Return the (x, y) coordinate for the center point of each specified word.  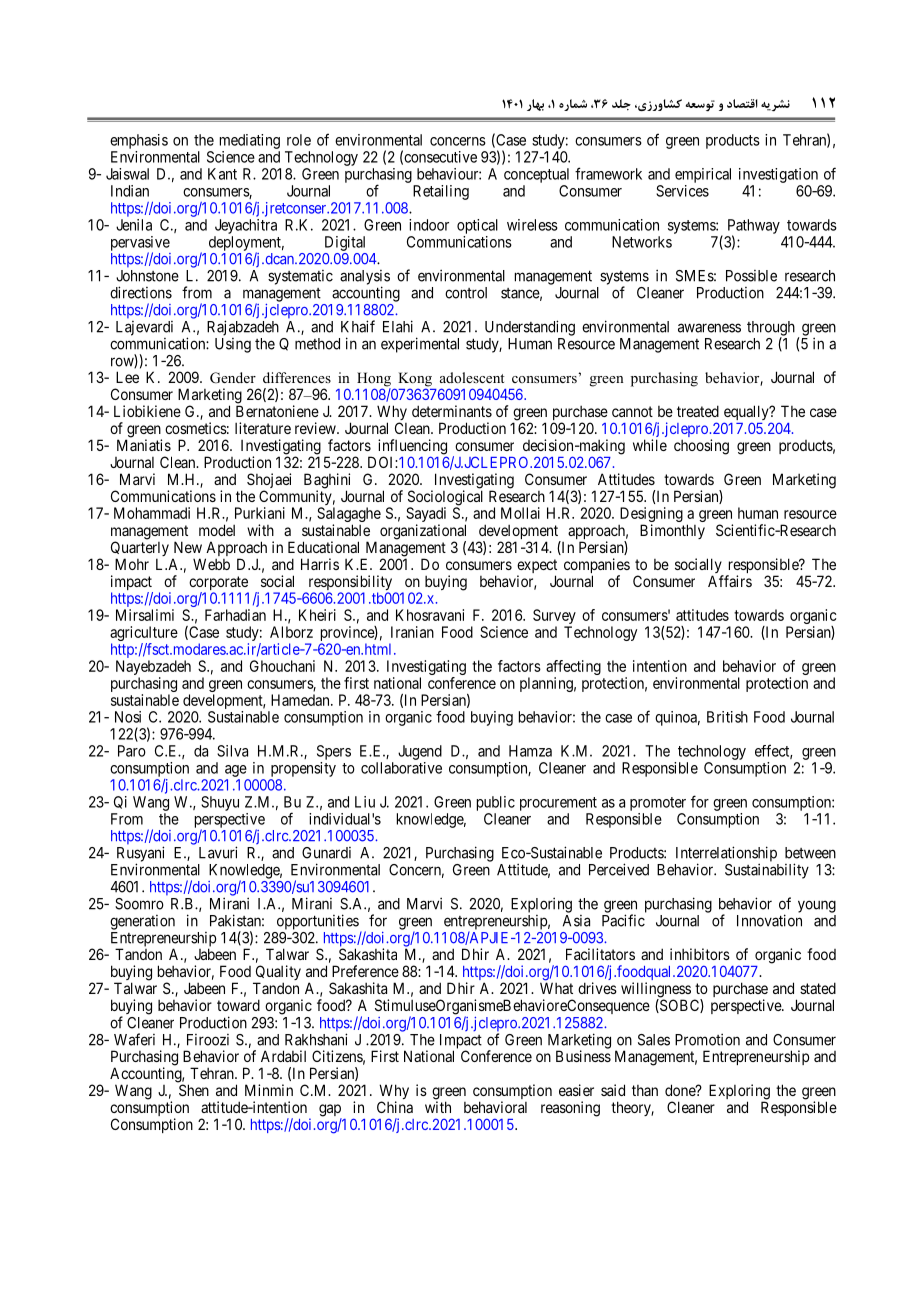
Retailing (441, 192)
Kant (222, 174)
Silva (232, 751)
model (217, 530)
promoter (658, 804)
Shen (194, 1090)
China (395, 1107)
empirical (703, 175)
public (496, 803)
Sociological (445, 499)
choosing (701, 447)
